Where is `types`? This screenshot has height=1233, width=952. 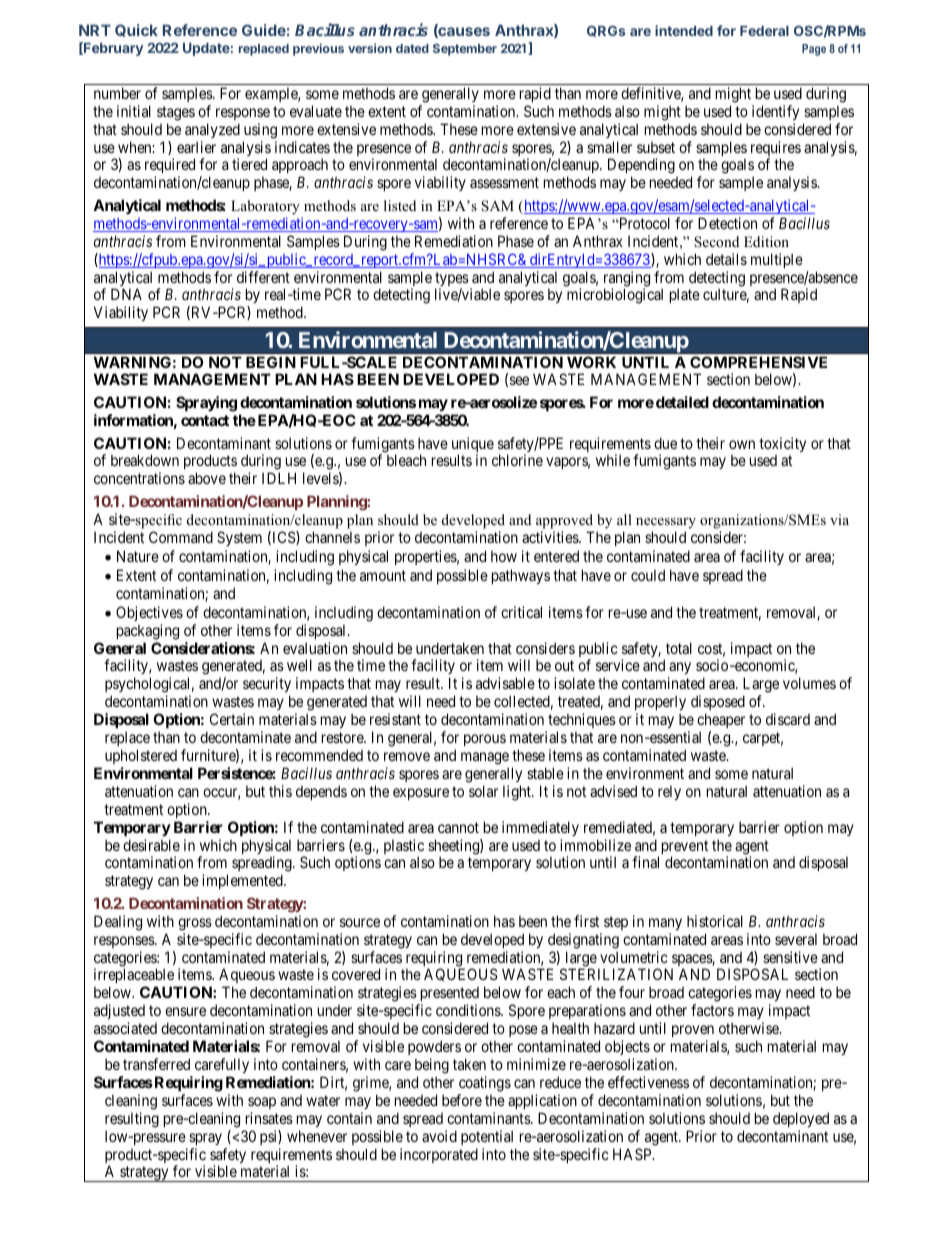
types is located at coordinates (452, 280).
